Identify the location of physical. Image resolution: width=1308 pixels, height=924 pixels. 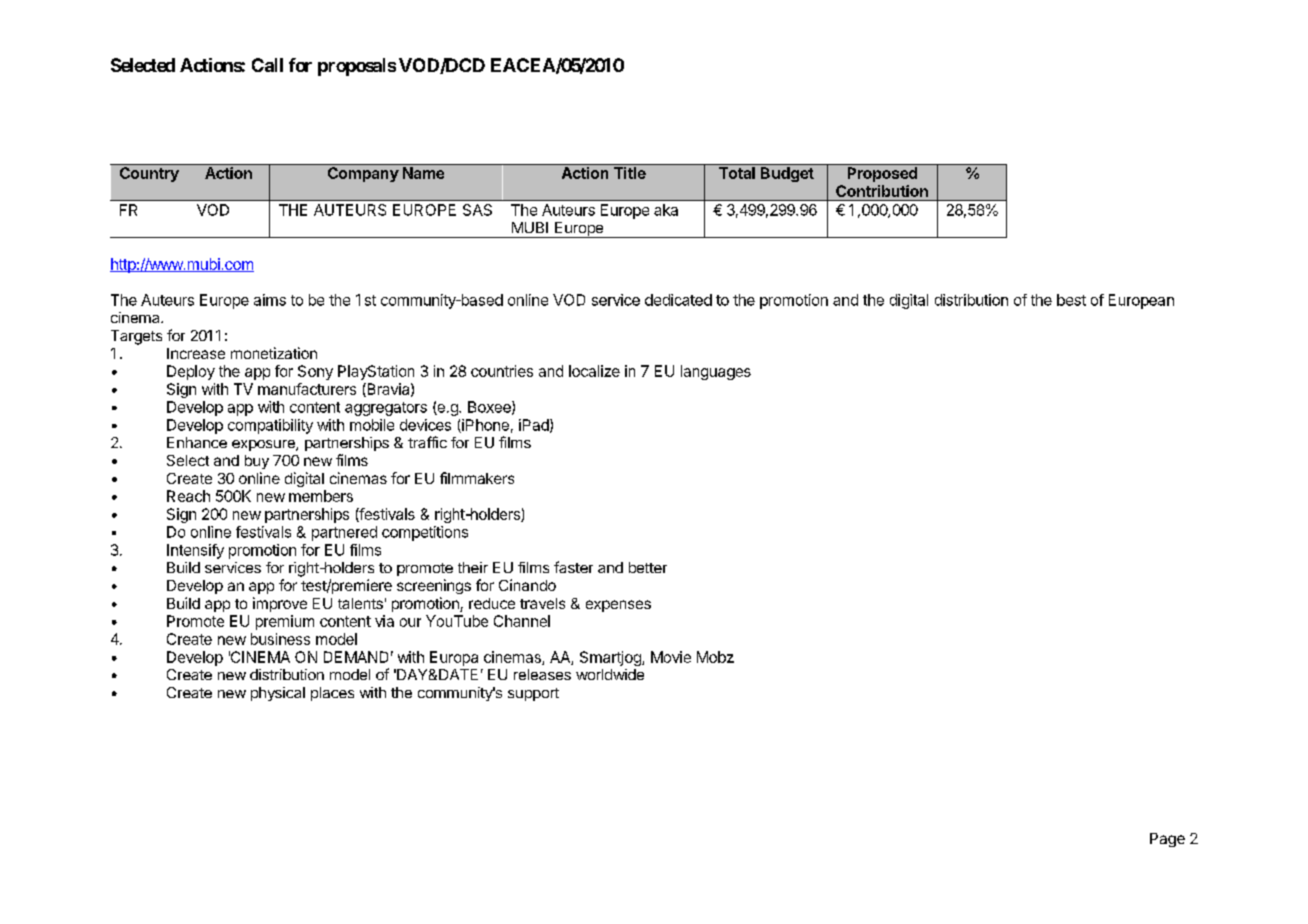
(278, 694).
